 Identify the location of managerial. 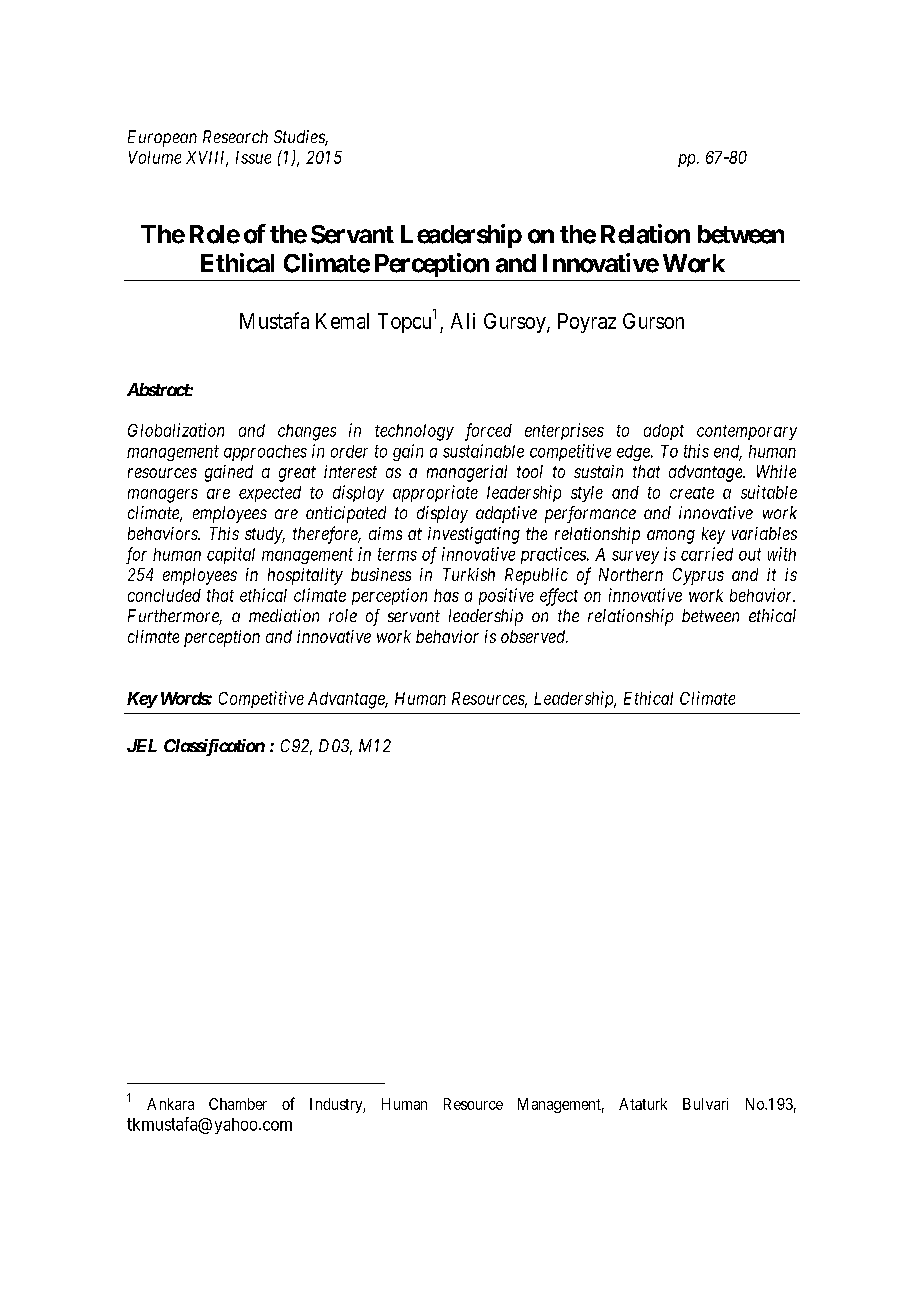
(467, 473).
